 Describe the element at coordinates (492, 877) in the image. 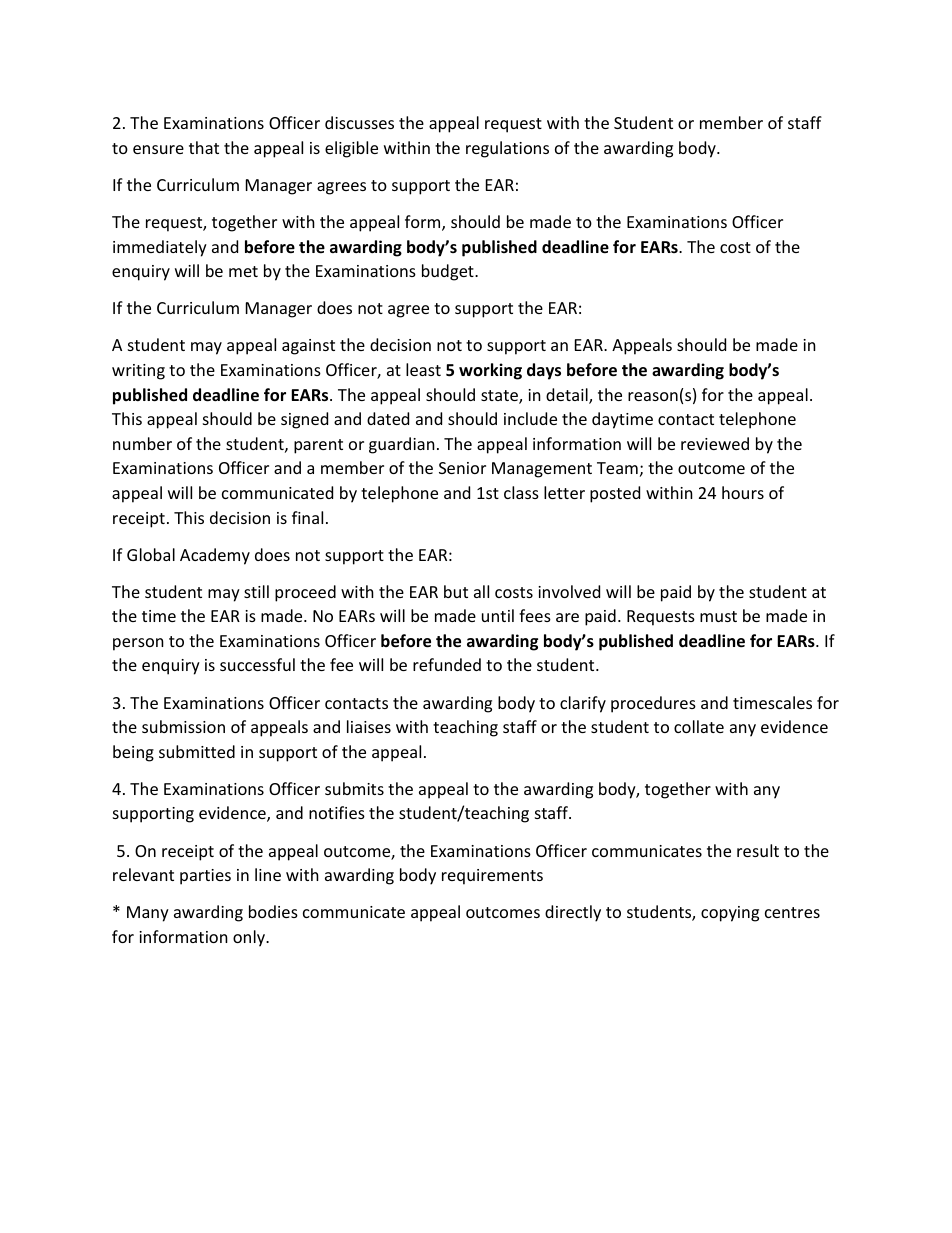

I see `requirements` at that location.
